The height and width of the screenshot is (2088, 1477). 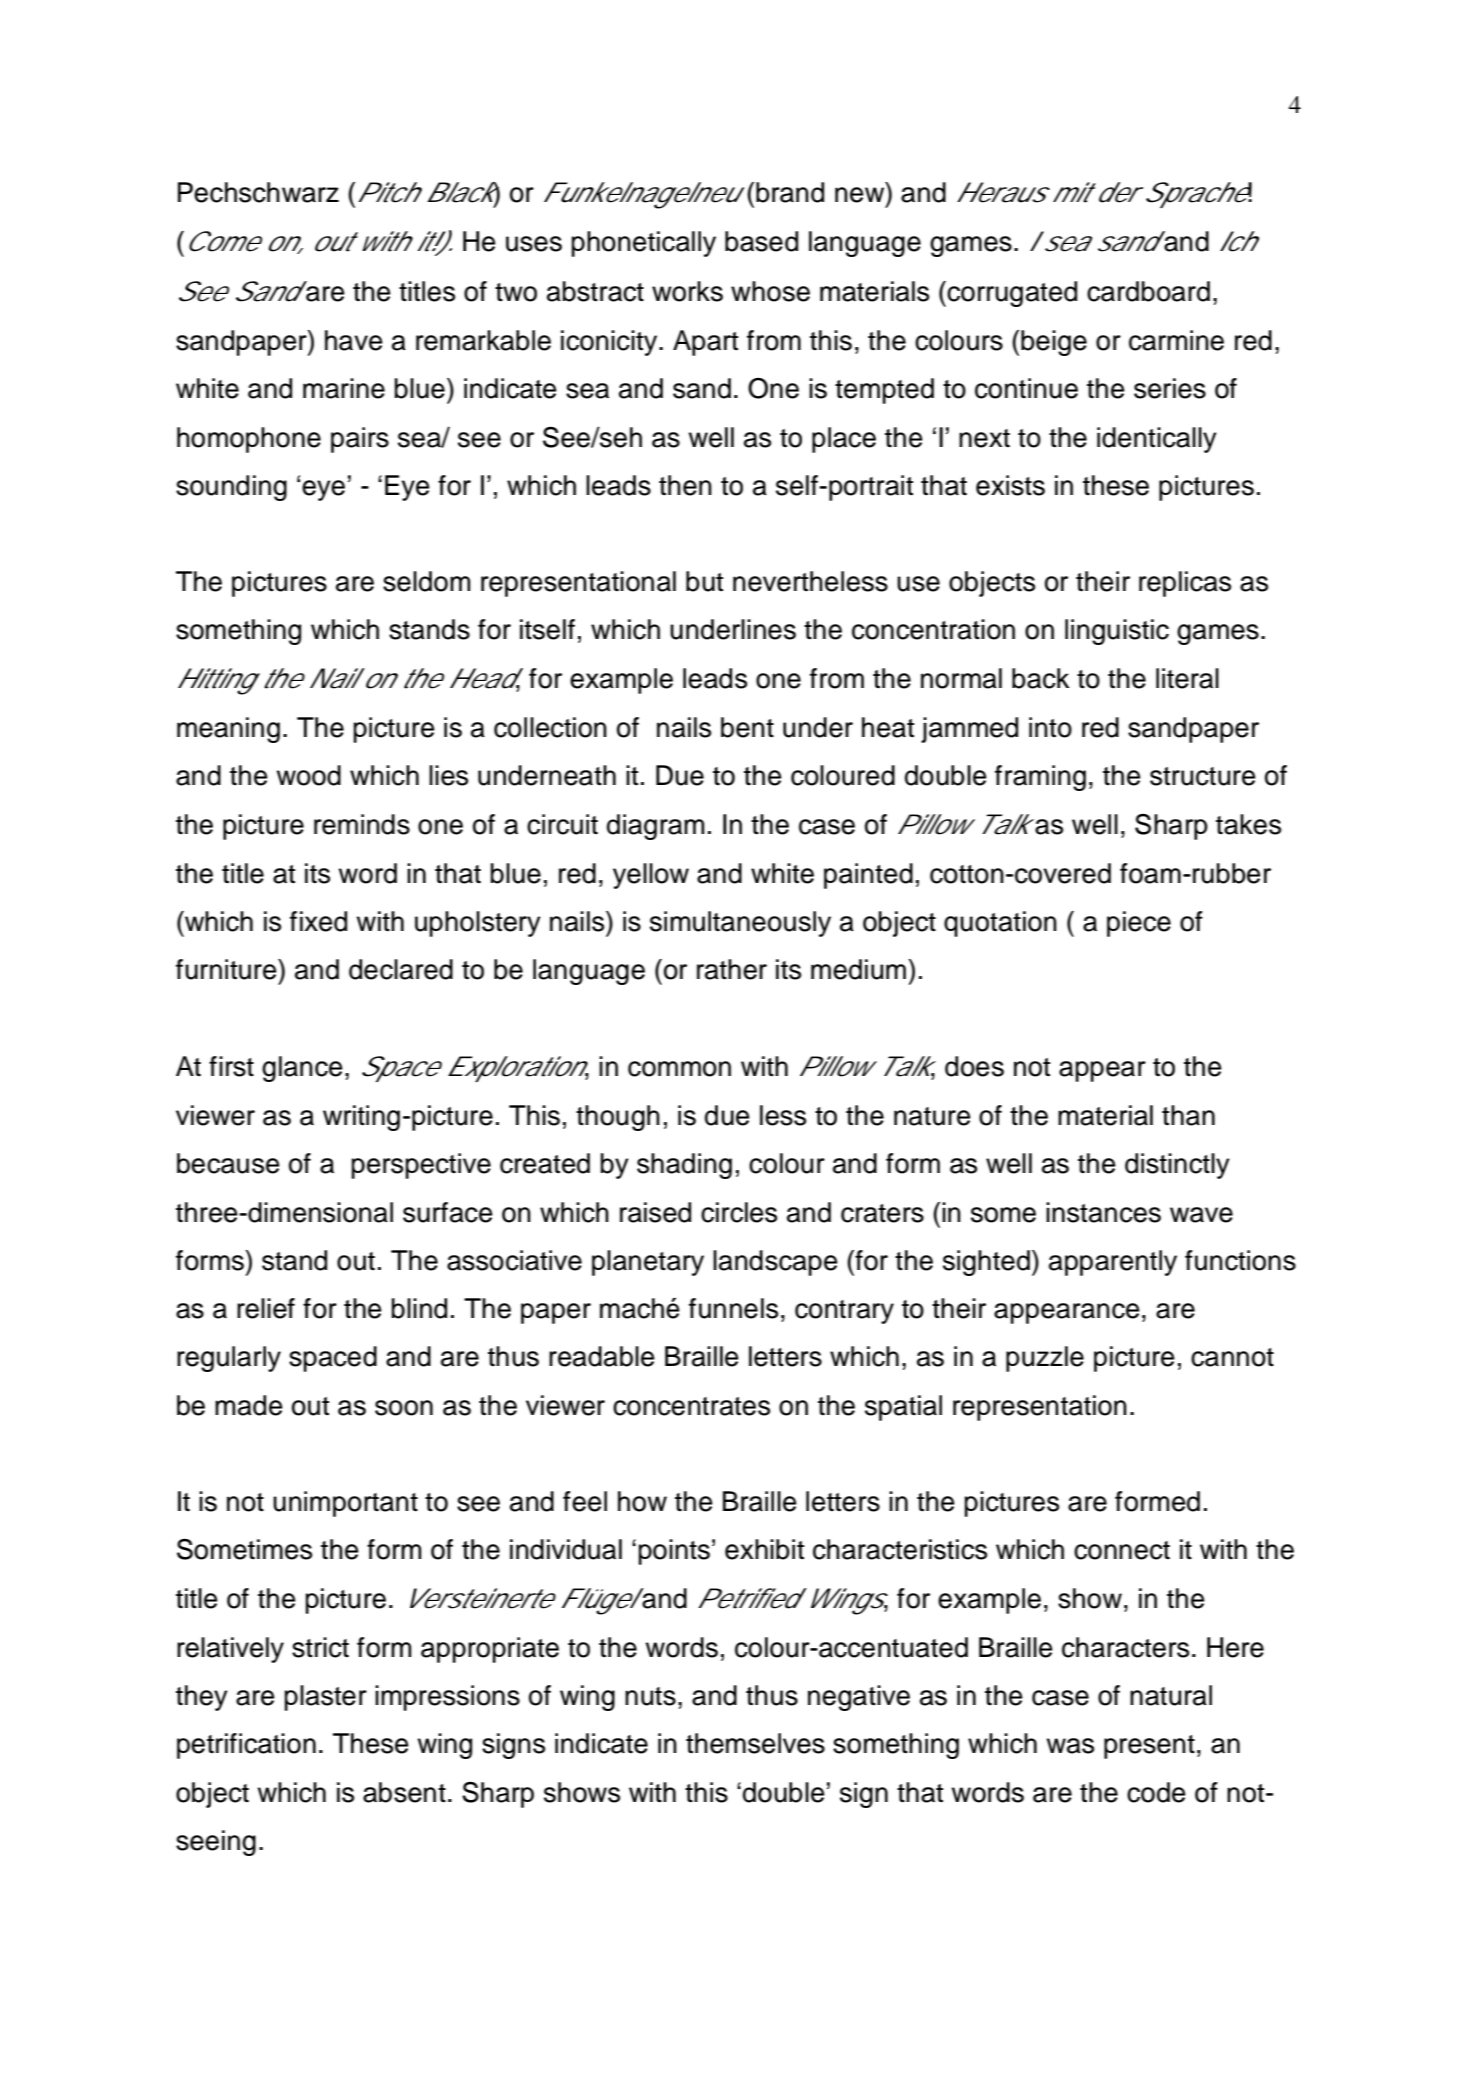 I want to click on Come, so click(x=221, y=241).
